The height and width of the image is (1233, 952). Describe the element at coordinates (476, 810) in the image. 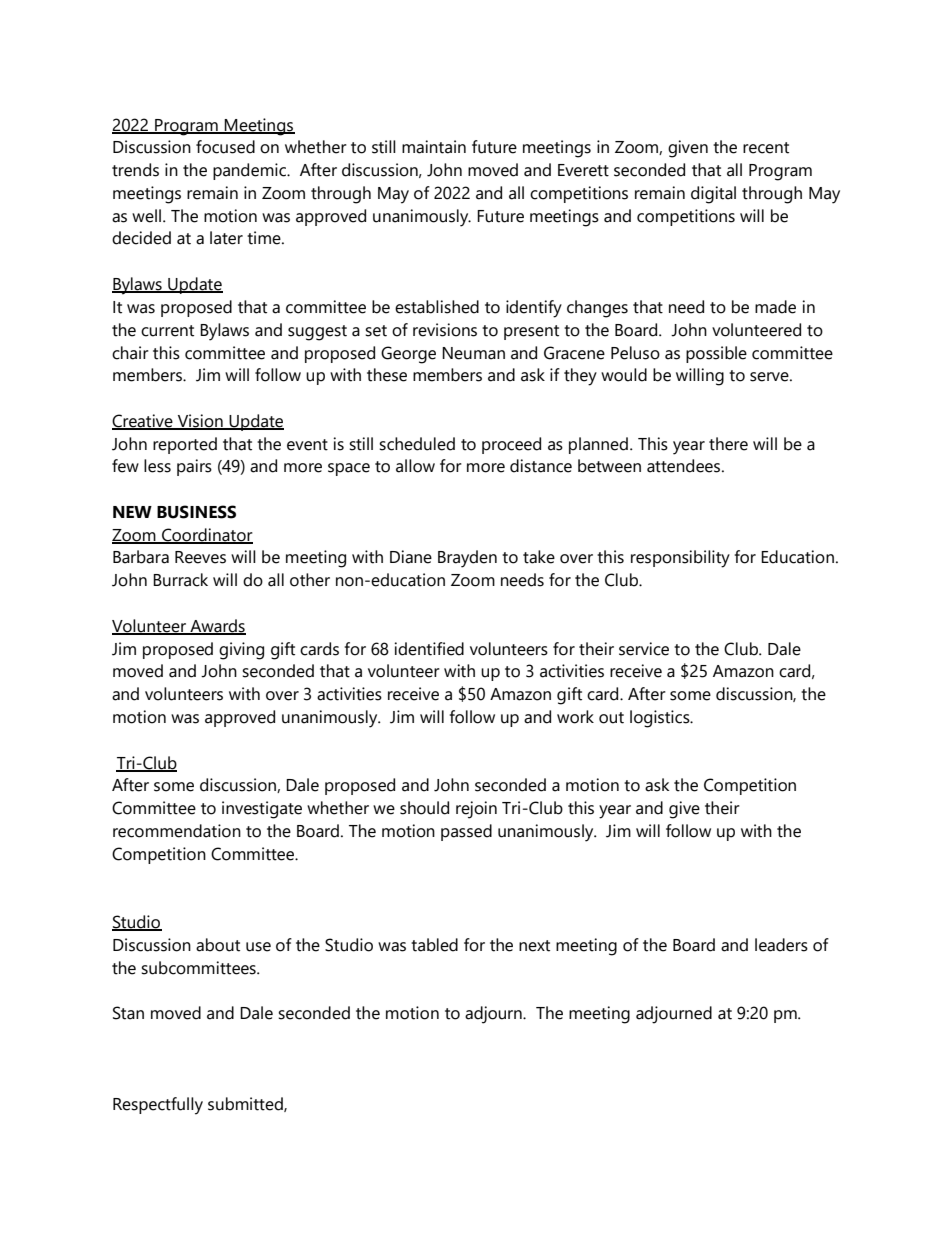

I see `rejoin` at that location.
